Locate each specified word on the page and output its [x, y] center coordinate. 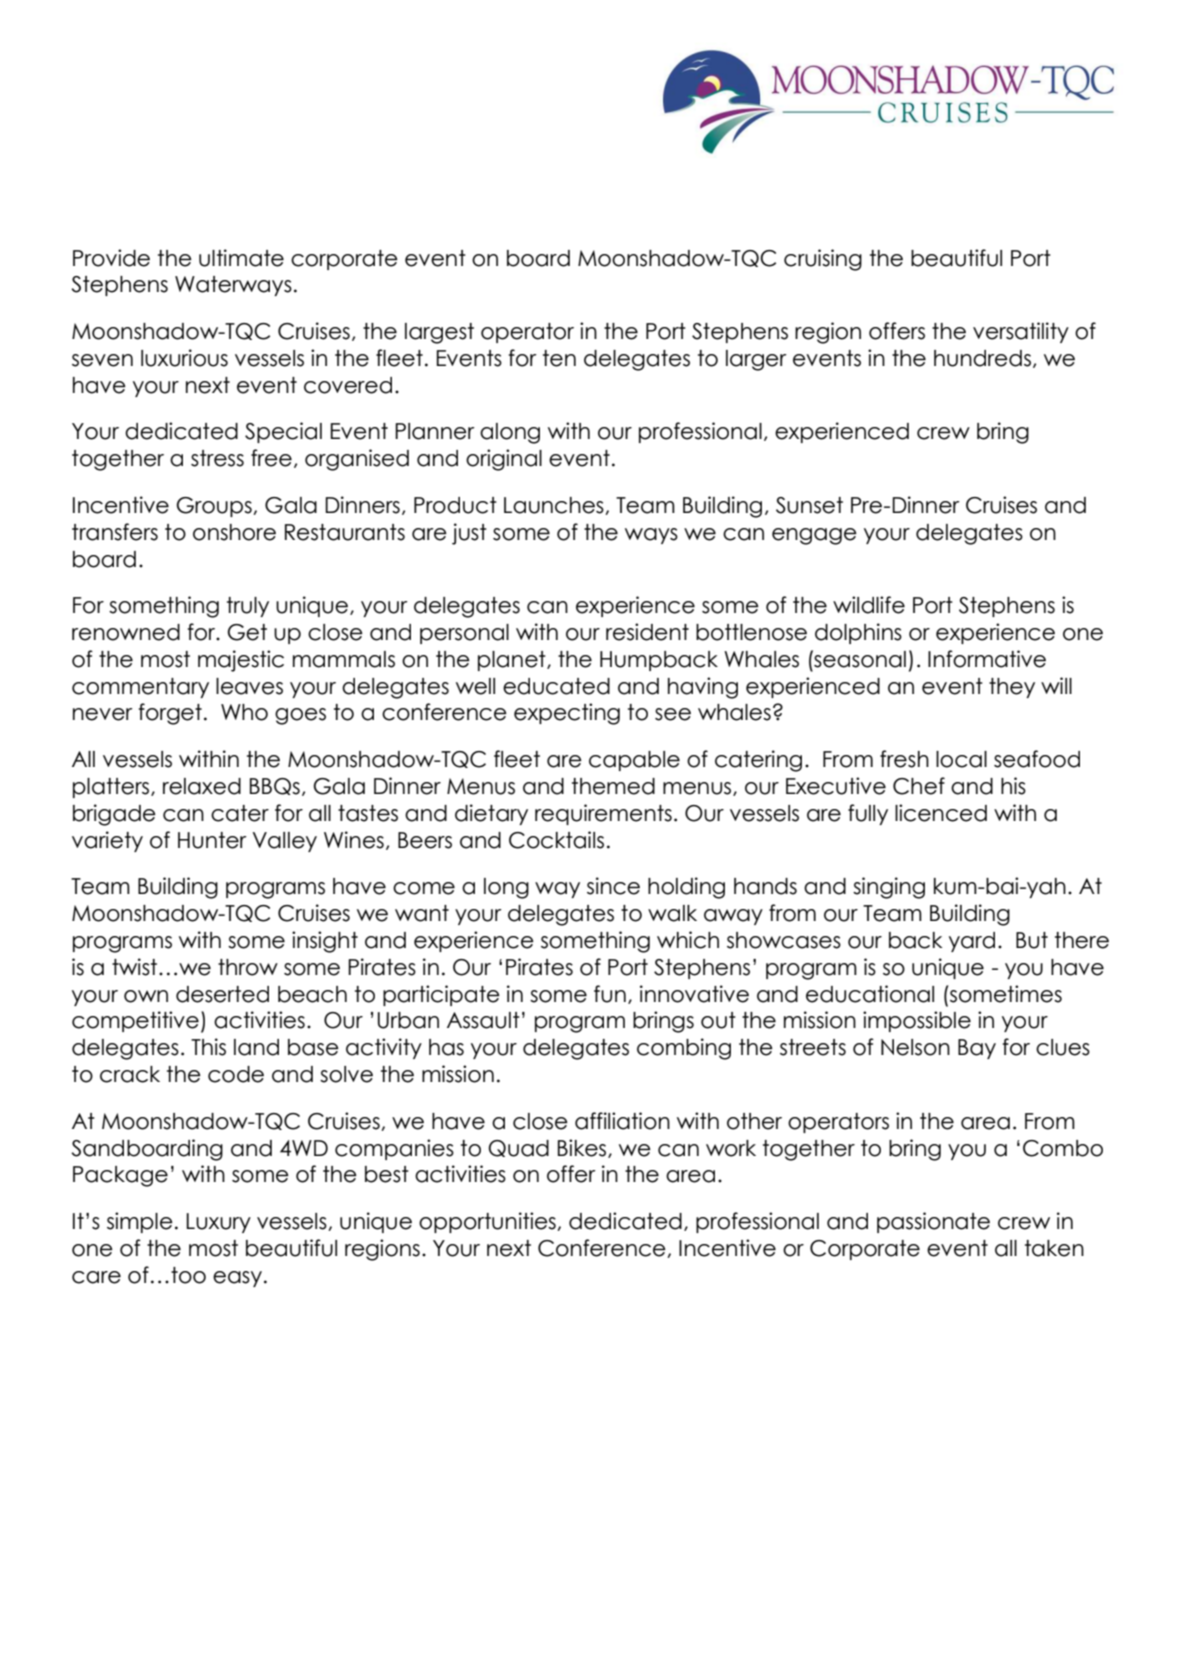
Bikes [582, 1148]
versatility [1021, 332]
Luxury [218, 1223]
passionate [933, 1222]
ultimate [241, 258]
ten [559, 358]
